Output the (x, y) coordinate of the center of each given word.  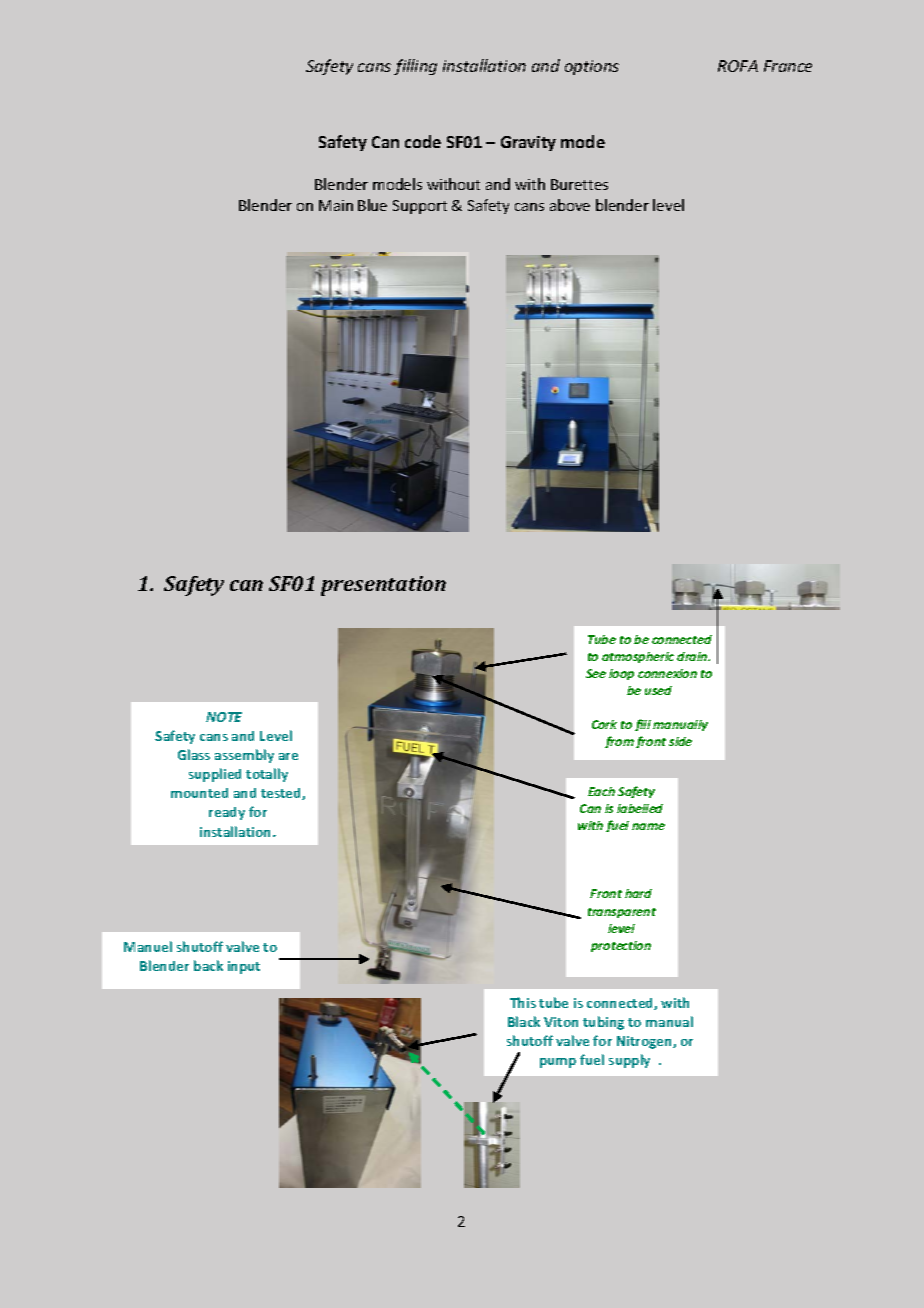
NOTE (224, 717)
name (648, 826)
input (244, 967)
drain (693, 656)
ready (227, 813)
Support (420, 207)
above (570, 205)
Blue (372, 205)
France (788, 66)
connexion (667, 673)
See (596, 673)
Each (601, 791)
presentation (383, 586)
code (423, 141)
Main (336, 205)
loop (621, 674)
